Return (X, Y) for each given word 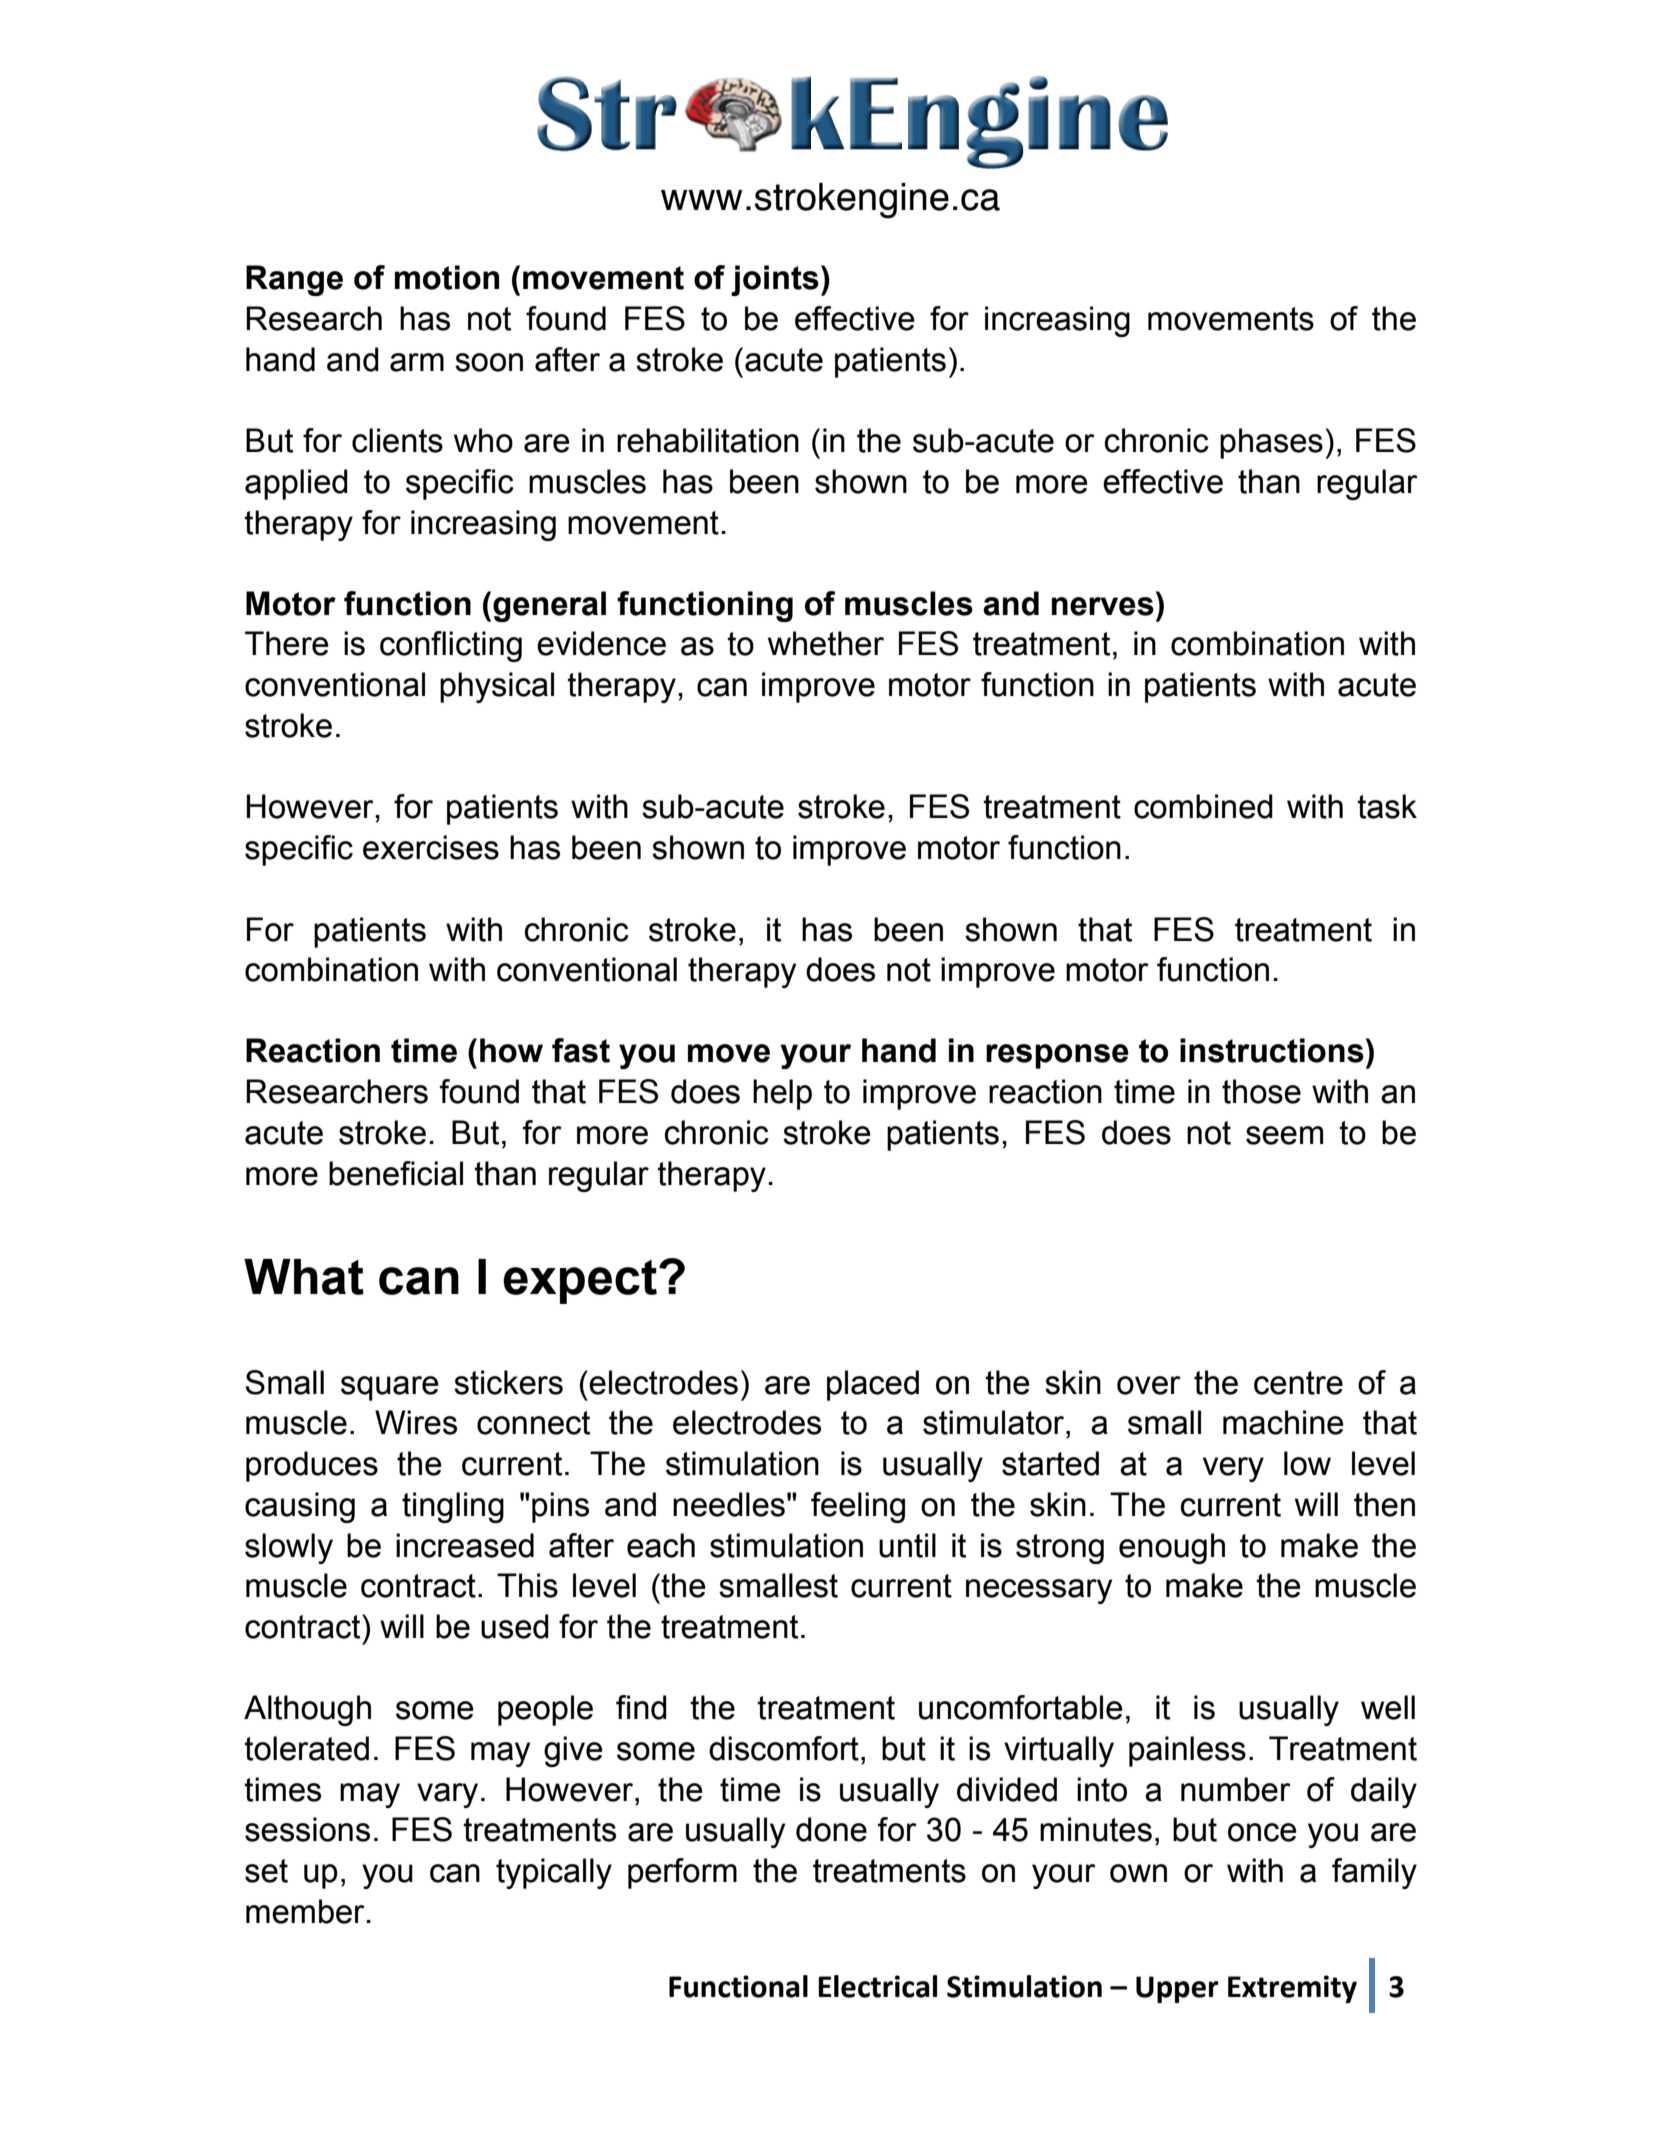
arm (417, 362)
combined (1203, 806)
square (390, 1388)
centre (1298, 1383)
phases (1271, 443)
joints (775, 280)
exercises (431, 847)
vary (447, 1795)
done (831, 1829)
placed (873, 1385)
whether (826, 643)
